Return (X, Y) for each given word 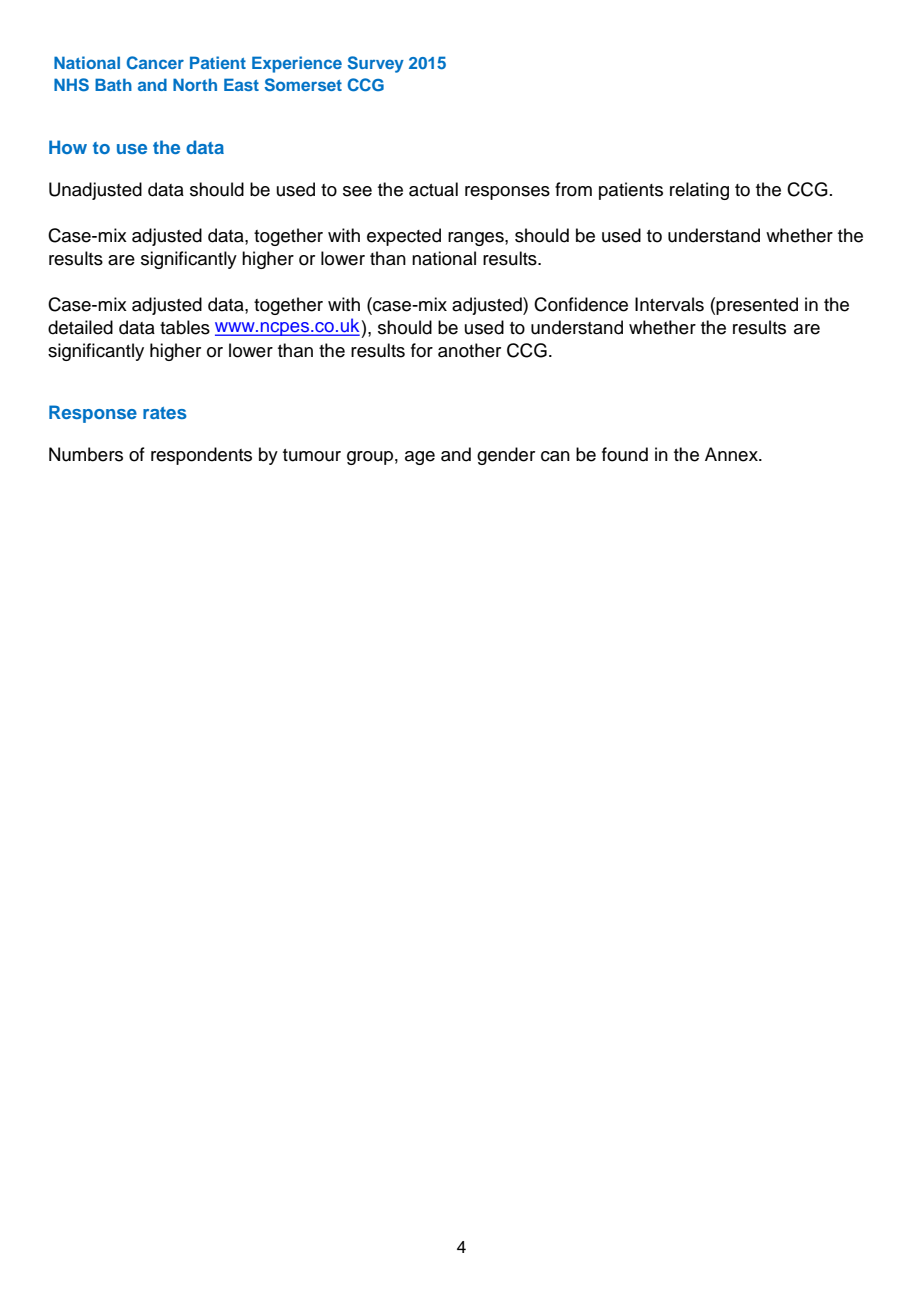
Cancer (155, 63)
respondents (201, 456)
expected (404, 237)
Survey (376, 64)
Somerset (303, 85)
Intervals (669, 304)
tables (185, 327)
